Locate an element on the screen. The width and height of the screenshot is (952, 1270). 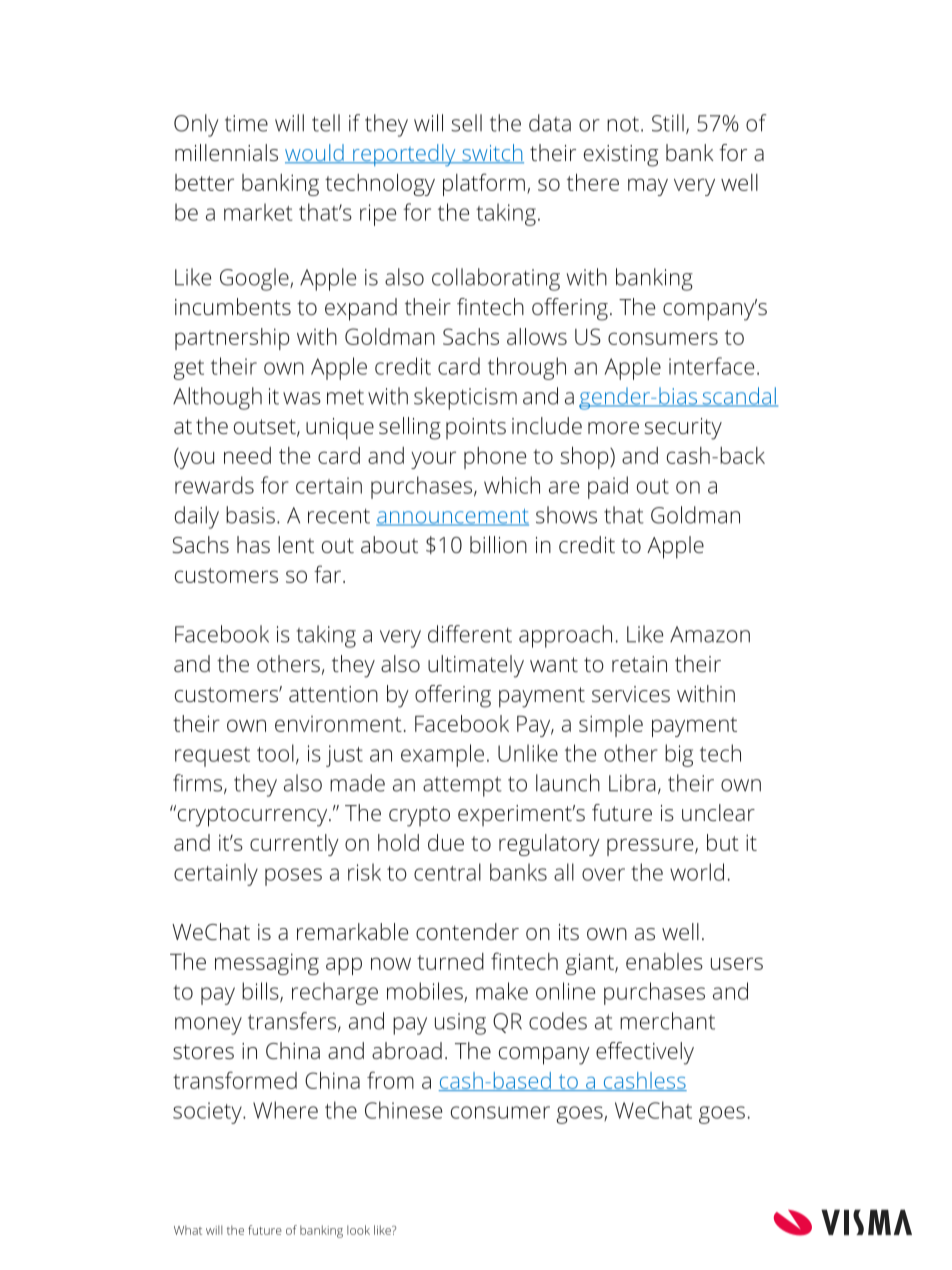
Still is located at coordinates (668, 123).
